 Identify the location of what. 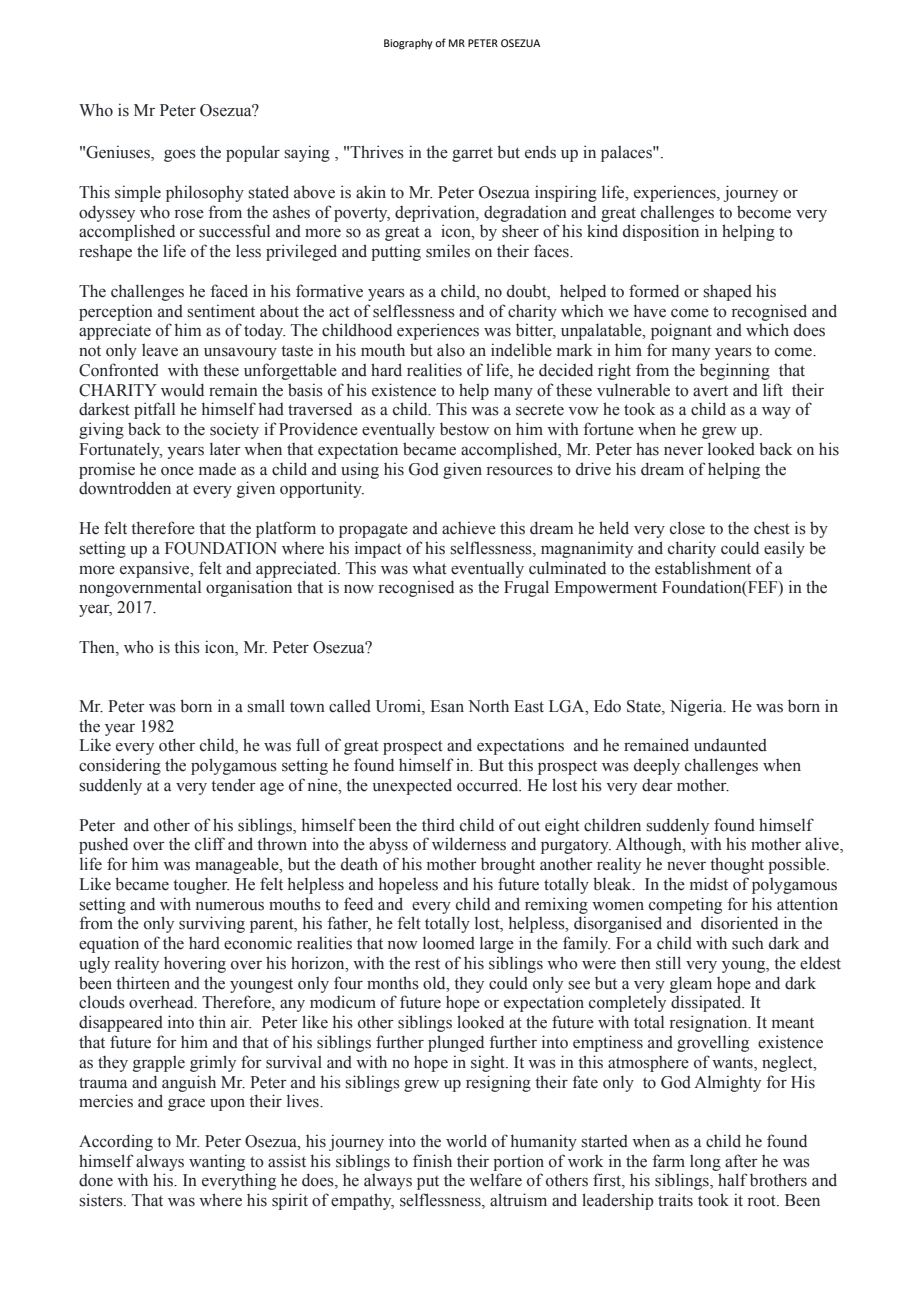
(429, 568).
